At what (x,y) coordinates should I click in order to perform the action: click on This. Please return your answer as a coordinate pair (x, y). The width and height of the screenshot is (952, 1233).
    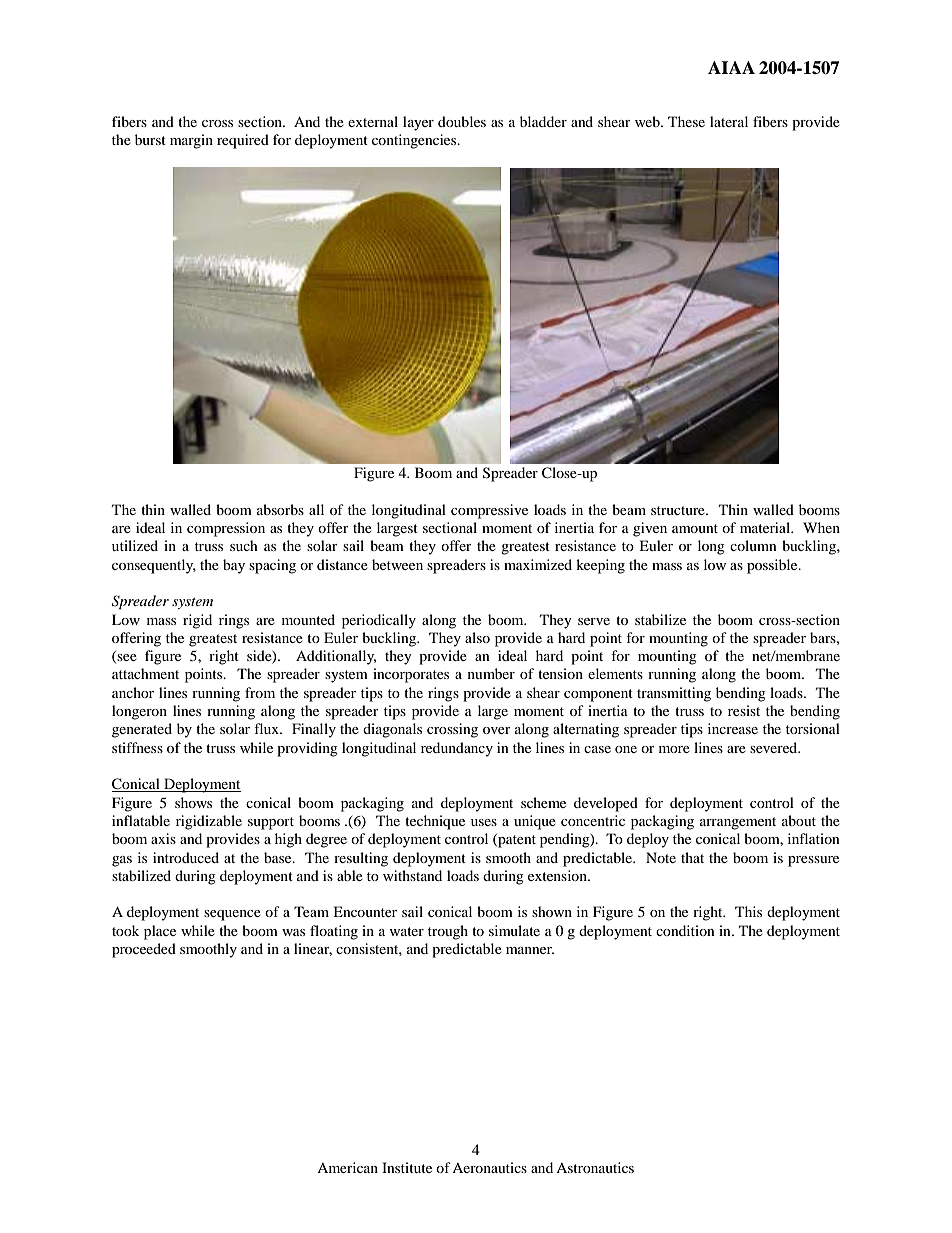
    Looking at the image, I should click on (748, 911).
